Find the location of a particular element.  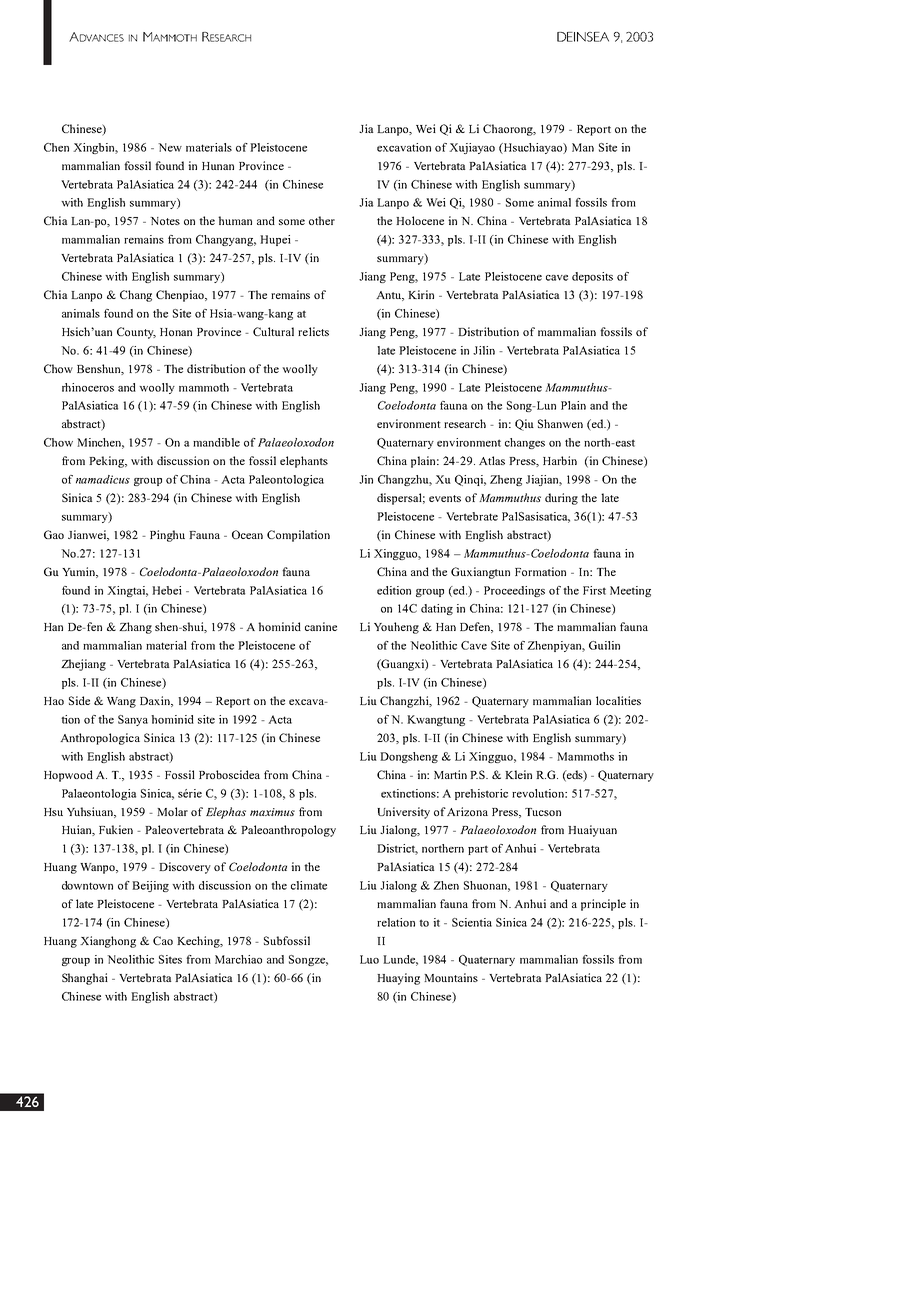

Cao is located at coordinates (163, 940).
